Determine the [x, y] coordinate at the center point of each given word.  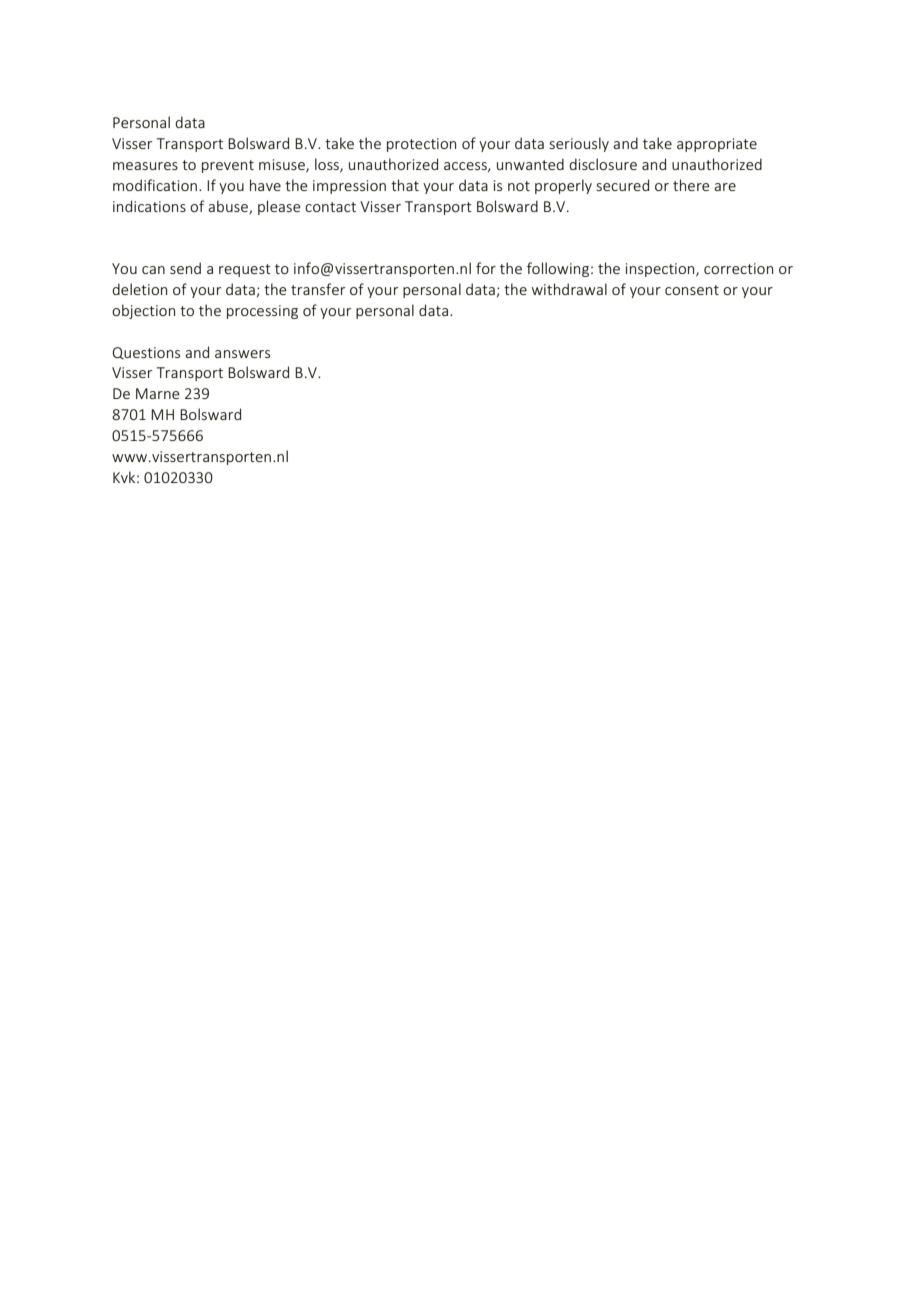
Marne [157, 393]
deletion [139, 289]
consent [692, 290]
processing [262, 312]
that [405, 185]
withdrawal [569, 289]
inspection [661, 270]
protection [421, 145]
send [185, 268]
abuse [229, 207]
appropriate [717, 145]
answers [242, 354]
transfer [318, 289]
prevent [228, 166]
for [486, 268]
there [691, 185]
